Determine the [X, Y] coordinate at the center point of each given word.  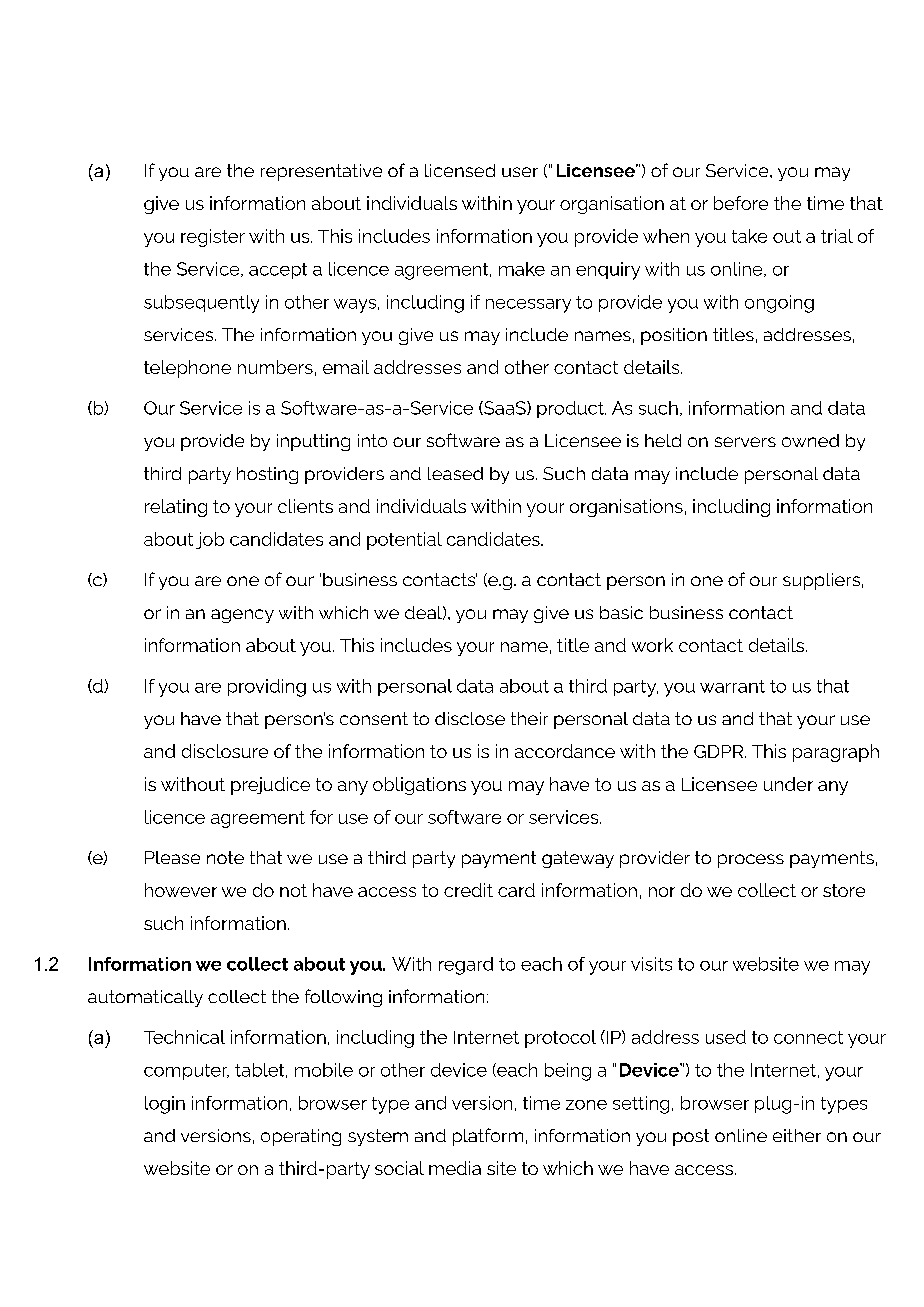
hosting [267, 475]
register [213, 238]
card [516, 890]
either [797, 1135]
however [181, 890]
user [520, 172]
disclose [470, 718]
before [741, 203]
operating [301, 1137]
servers [745, 442]
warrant [732, 686]
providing [267, 688]
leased [455, 473]
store [844, 890]
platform [488, 1137]
